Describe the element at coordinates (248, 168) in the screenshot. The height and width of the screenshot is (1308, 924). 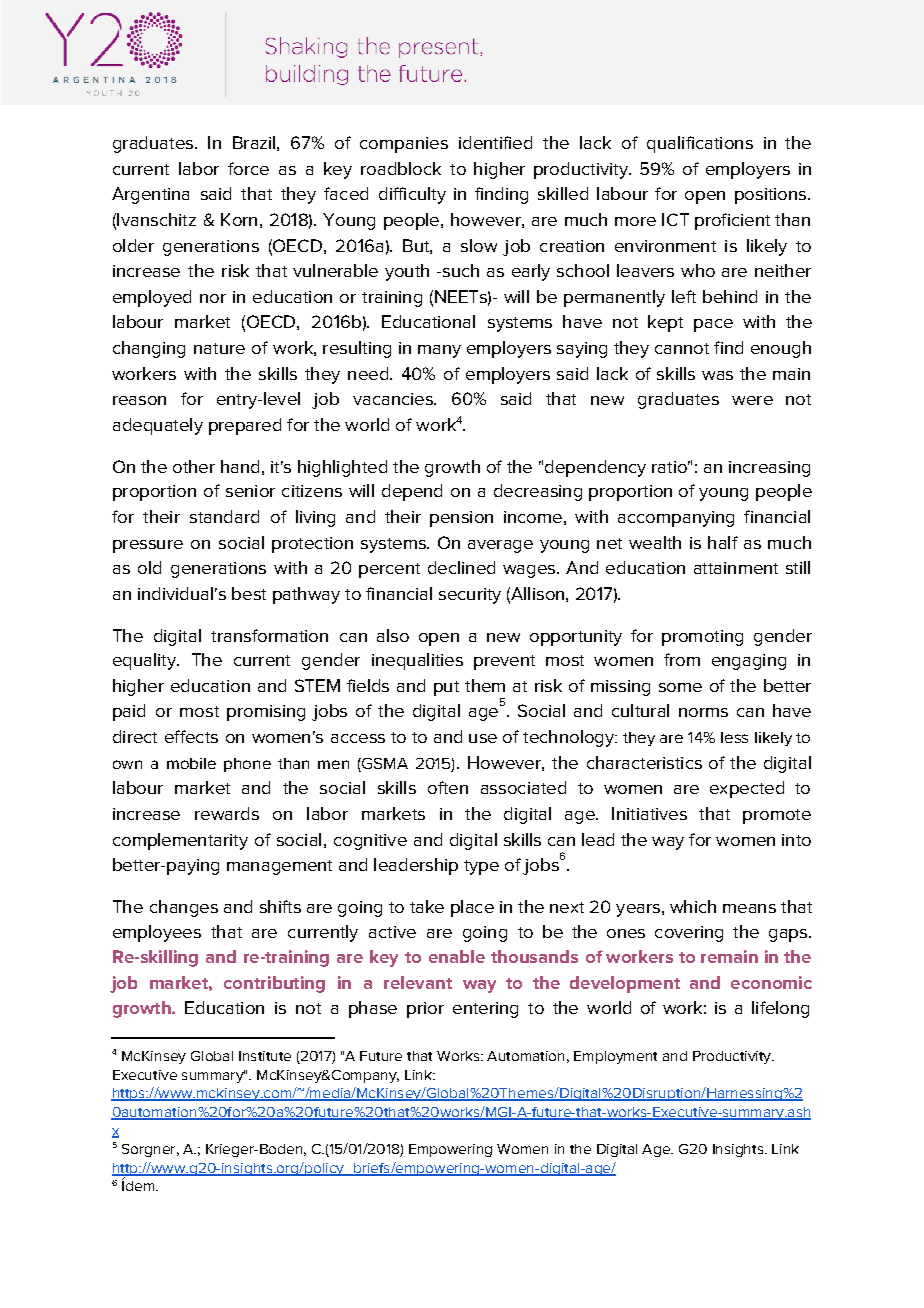
I see `force` at that location.
